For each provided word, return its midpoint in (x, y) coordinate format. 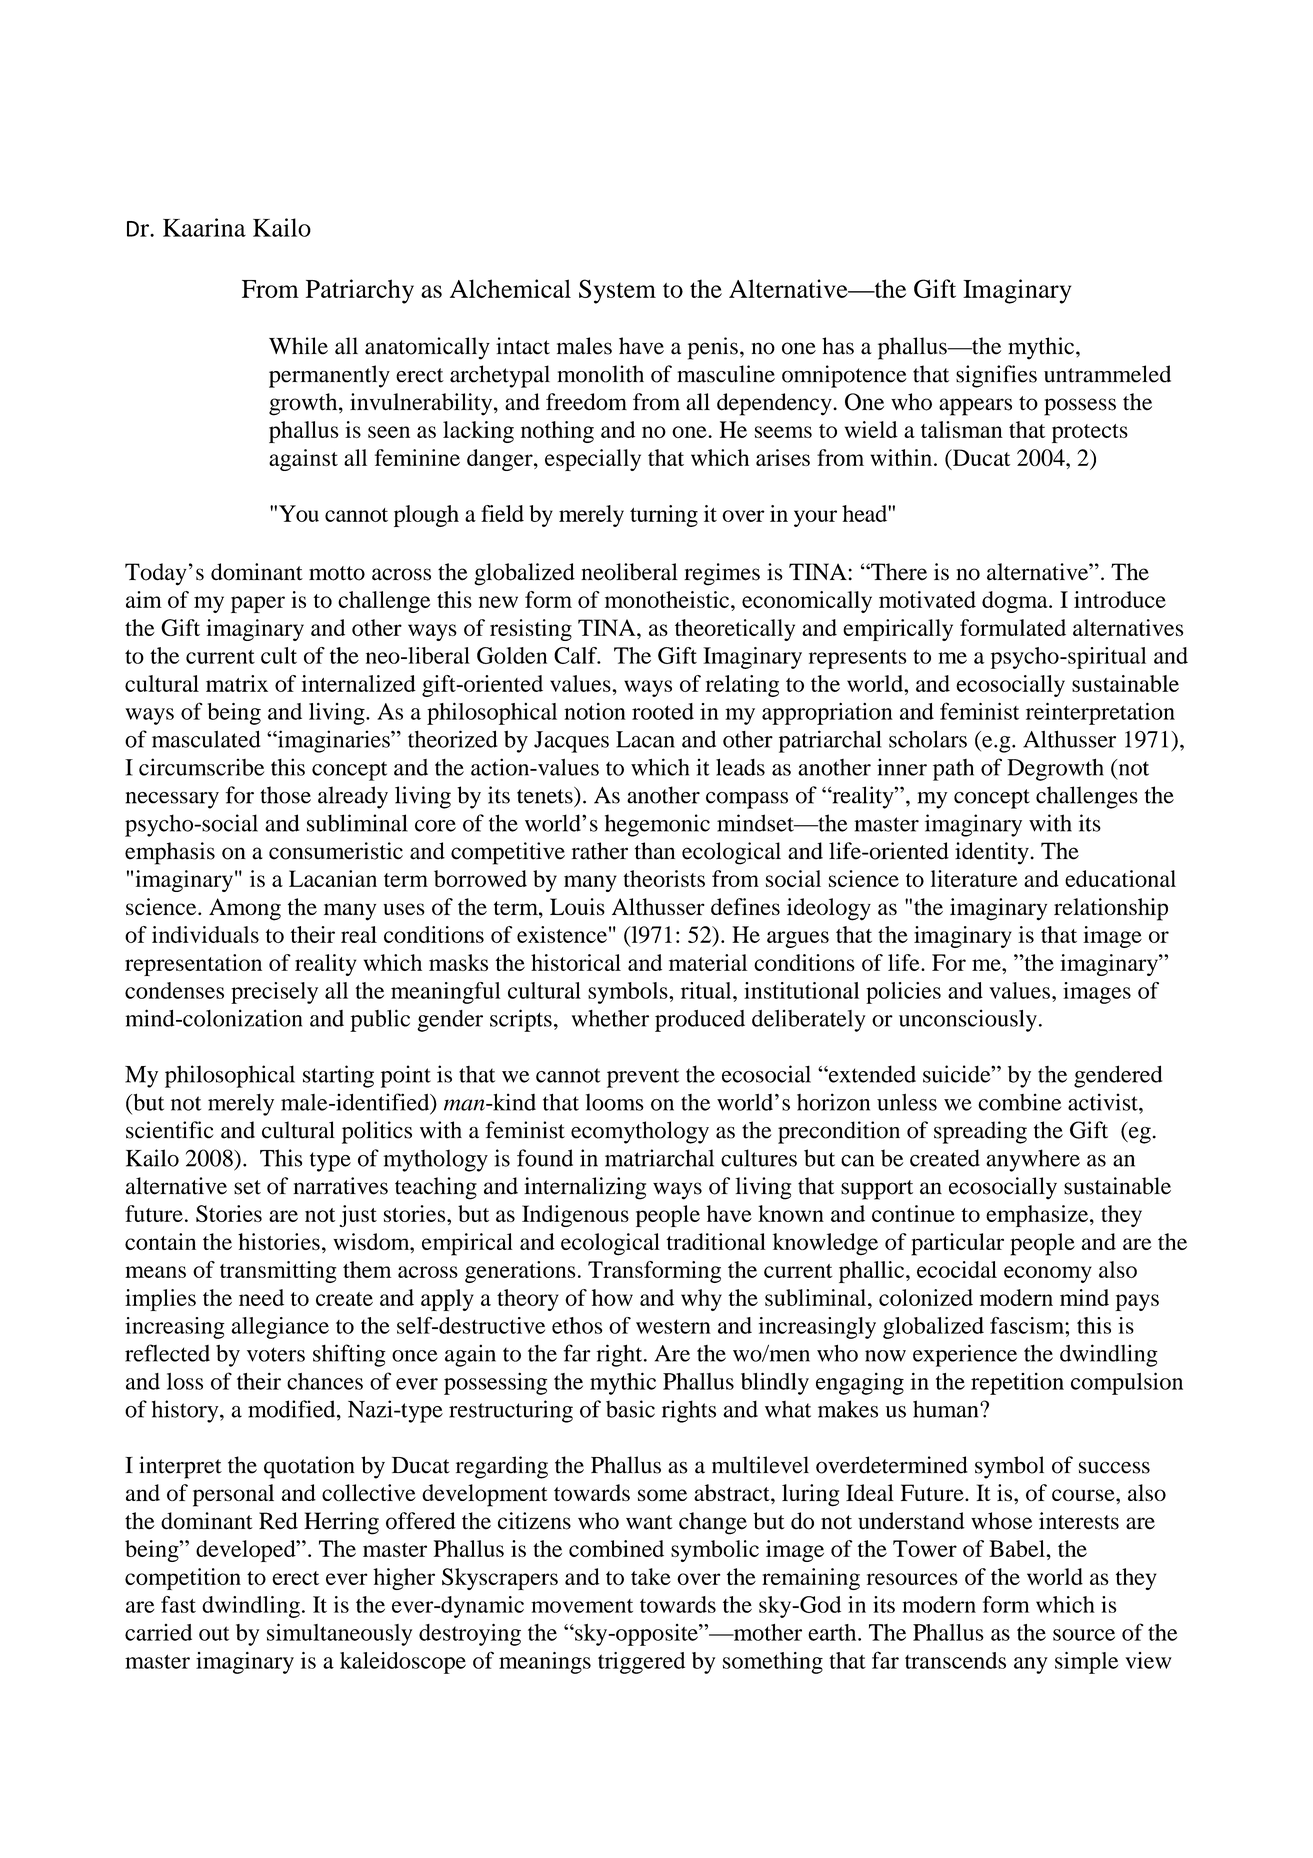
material (708, 962)
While (298, 346)
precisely (274, 993)
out (214, 1633)
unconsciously (968, 1020)
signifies (996, 376)
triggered (641, 1663)
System (617, 291)
